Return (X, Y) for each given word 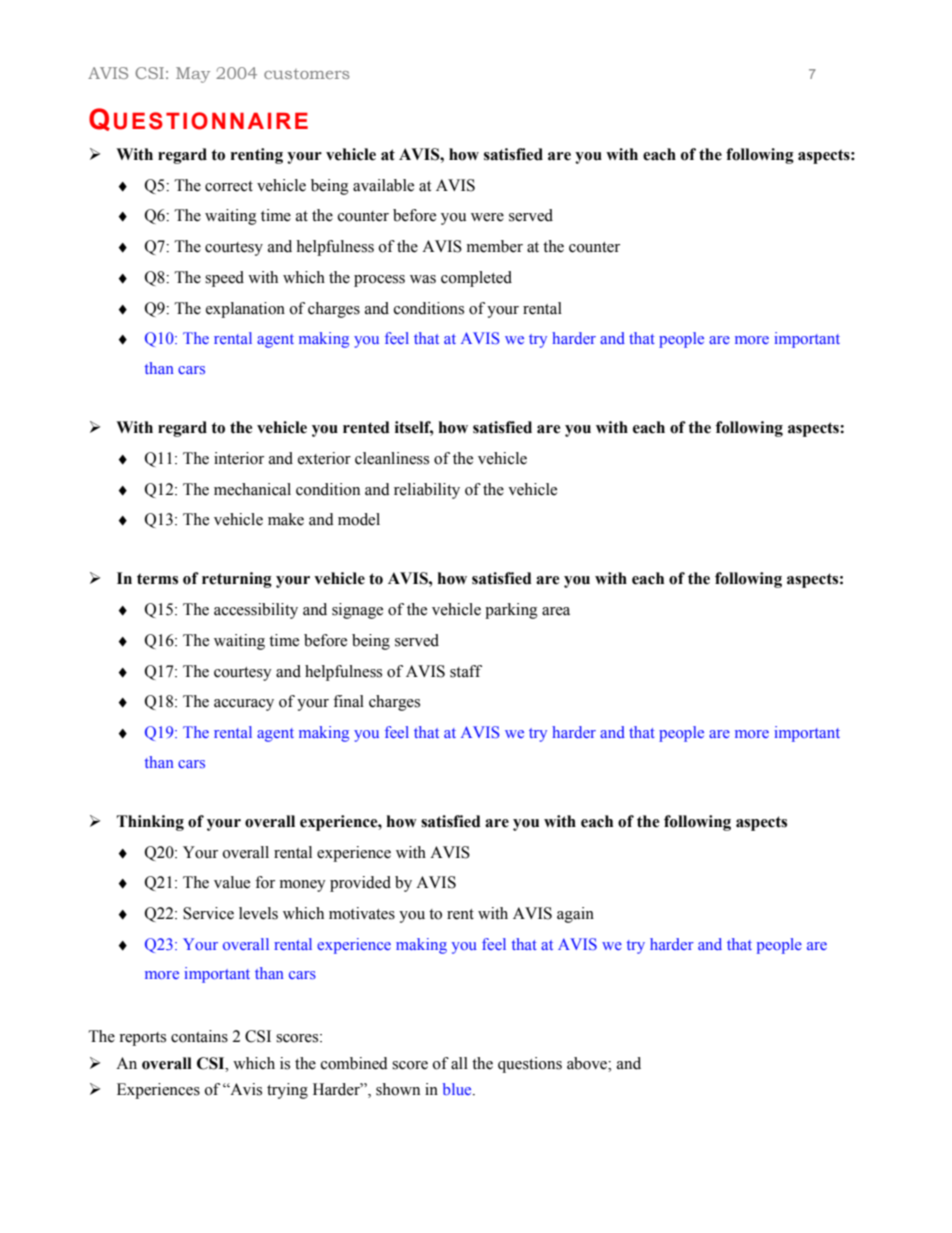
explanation (245, 310)
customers (307, 74)
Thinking (150, 823)
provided (360, 884)
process (379, 281)
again (575, 915)
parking (511, 611)
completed (476, 279)
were (487, 217)
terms (157, 579)
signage (357, 611)
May (193, 75)
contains (199, 1036)
